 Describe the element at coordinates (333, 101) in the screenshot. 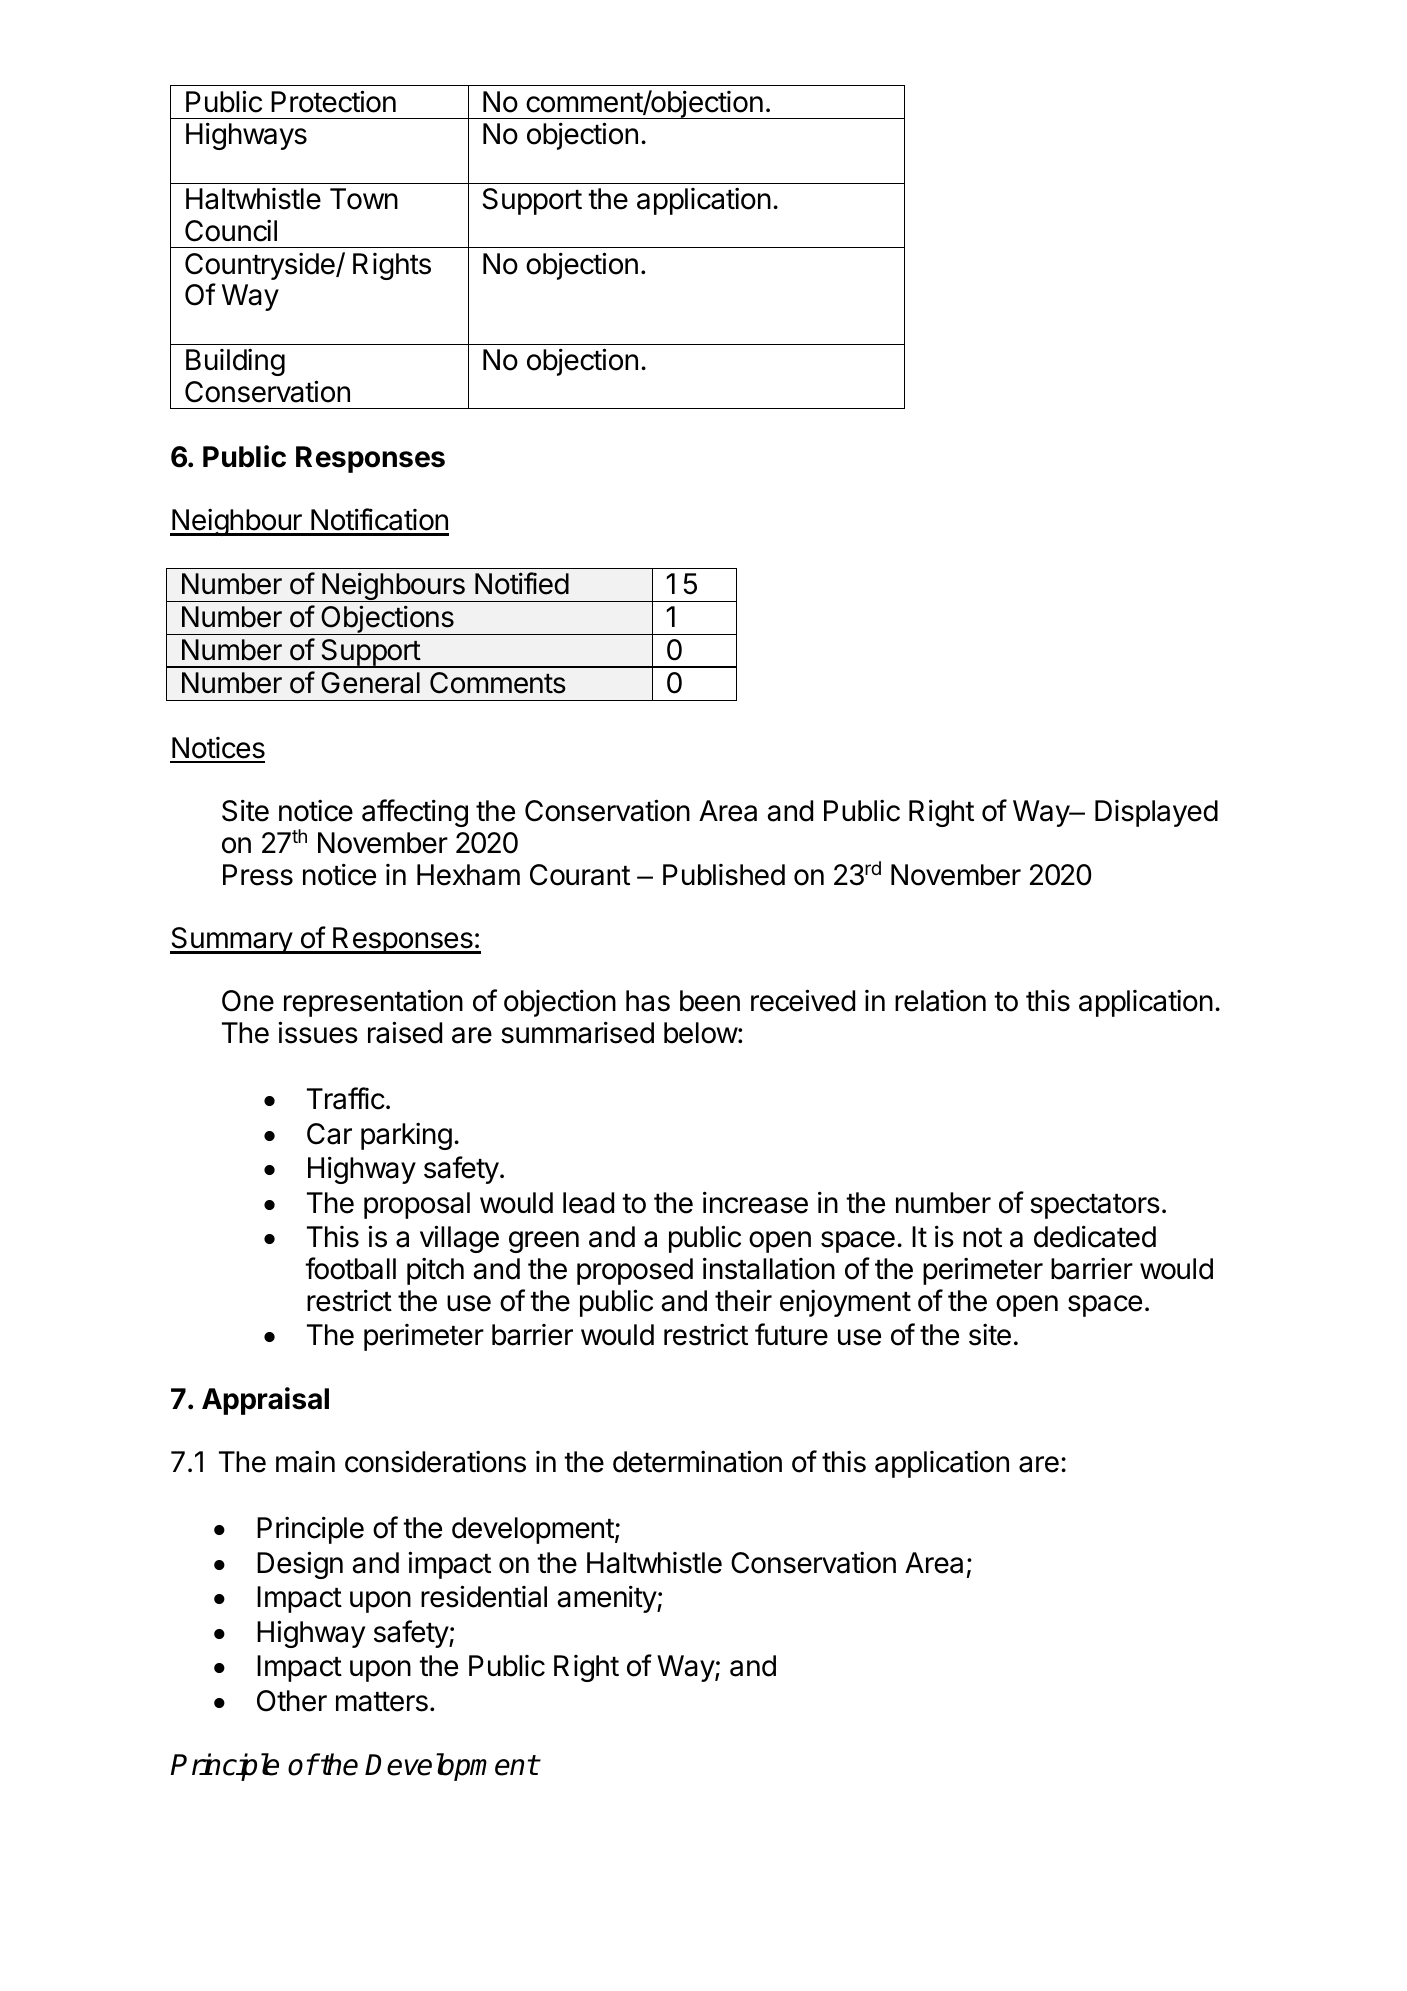

I see `Protection` at that location.
